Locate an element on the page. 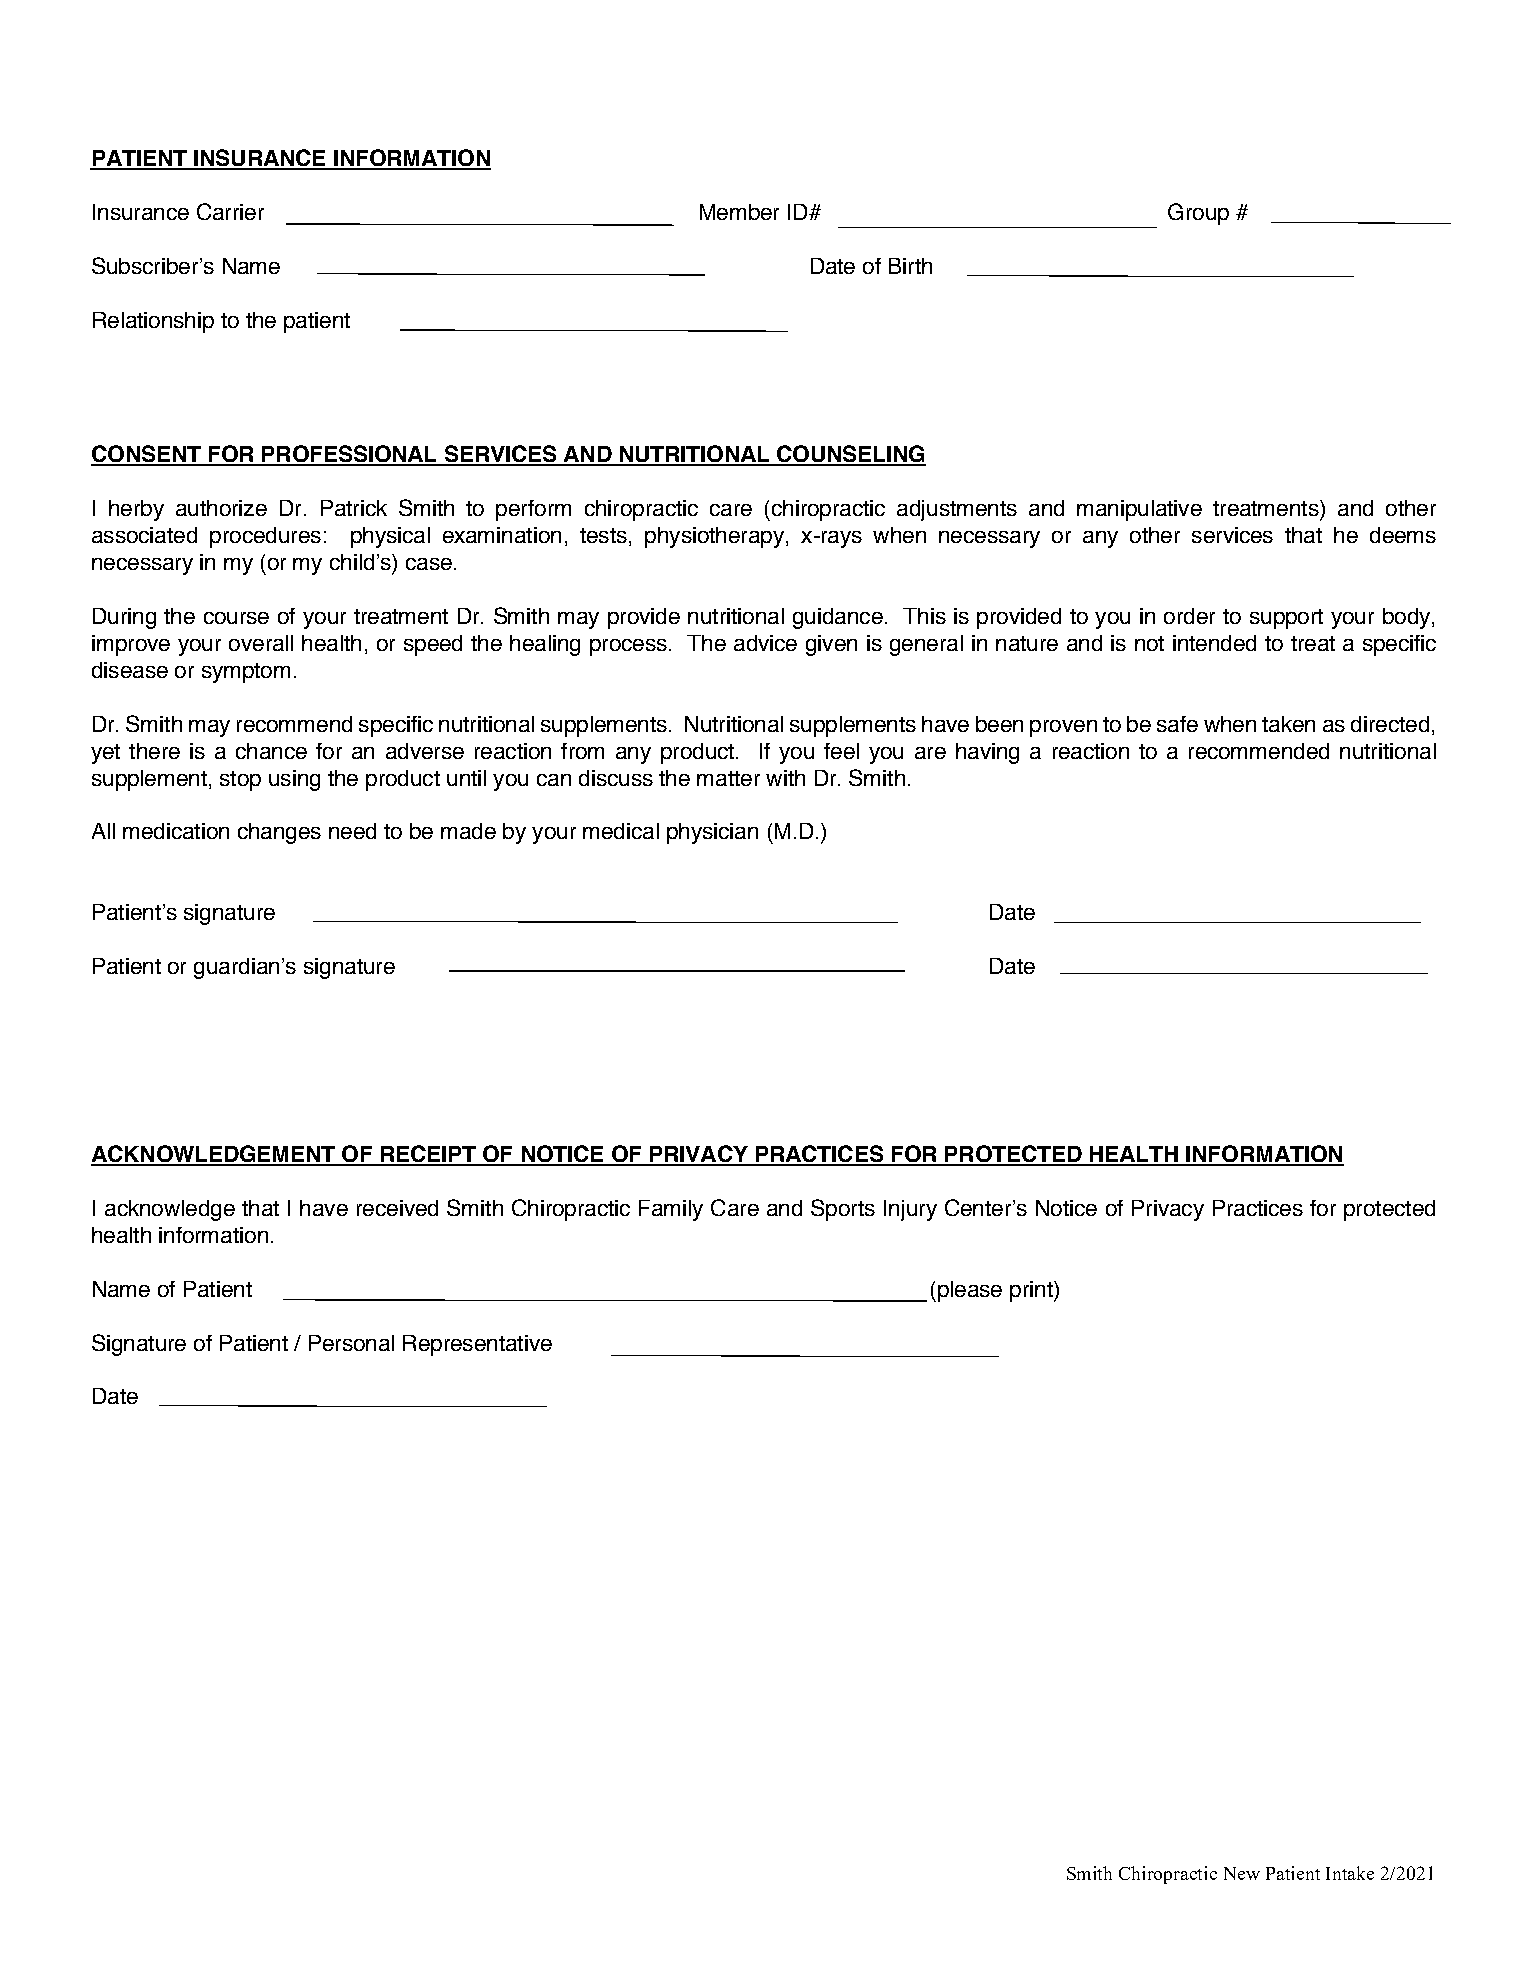  Carrier is located at coordinates (230, 211).
